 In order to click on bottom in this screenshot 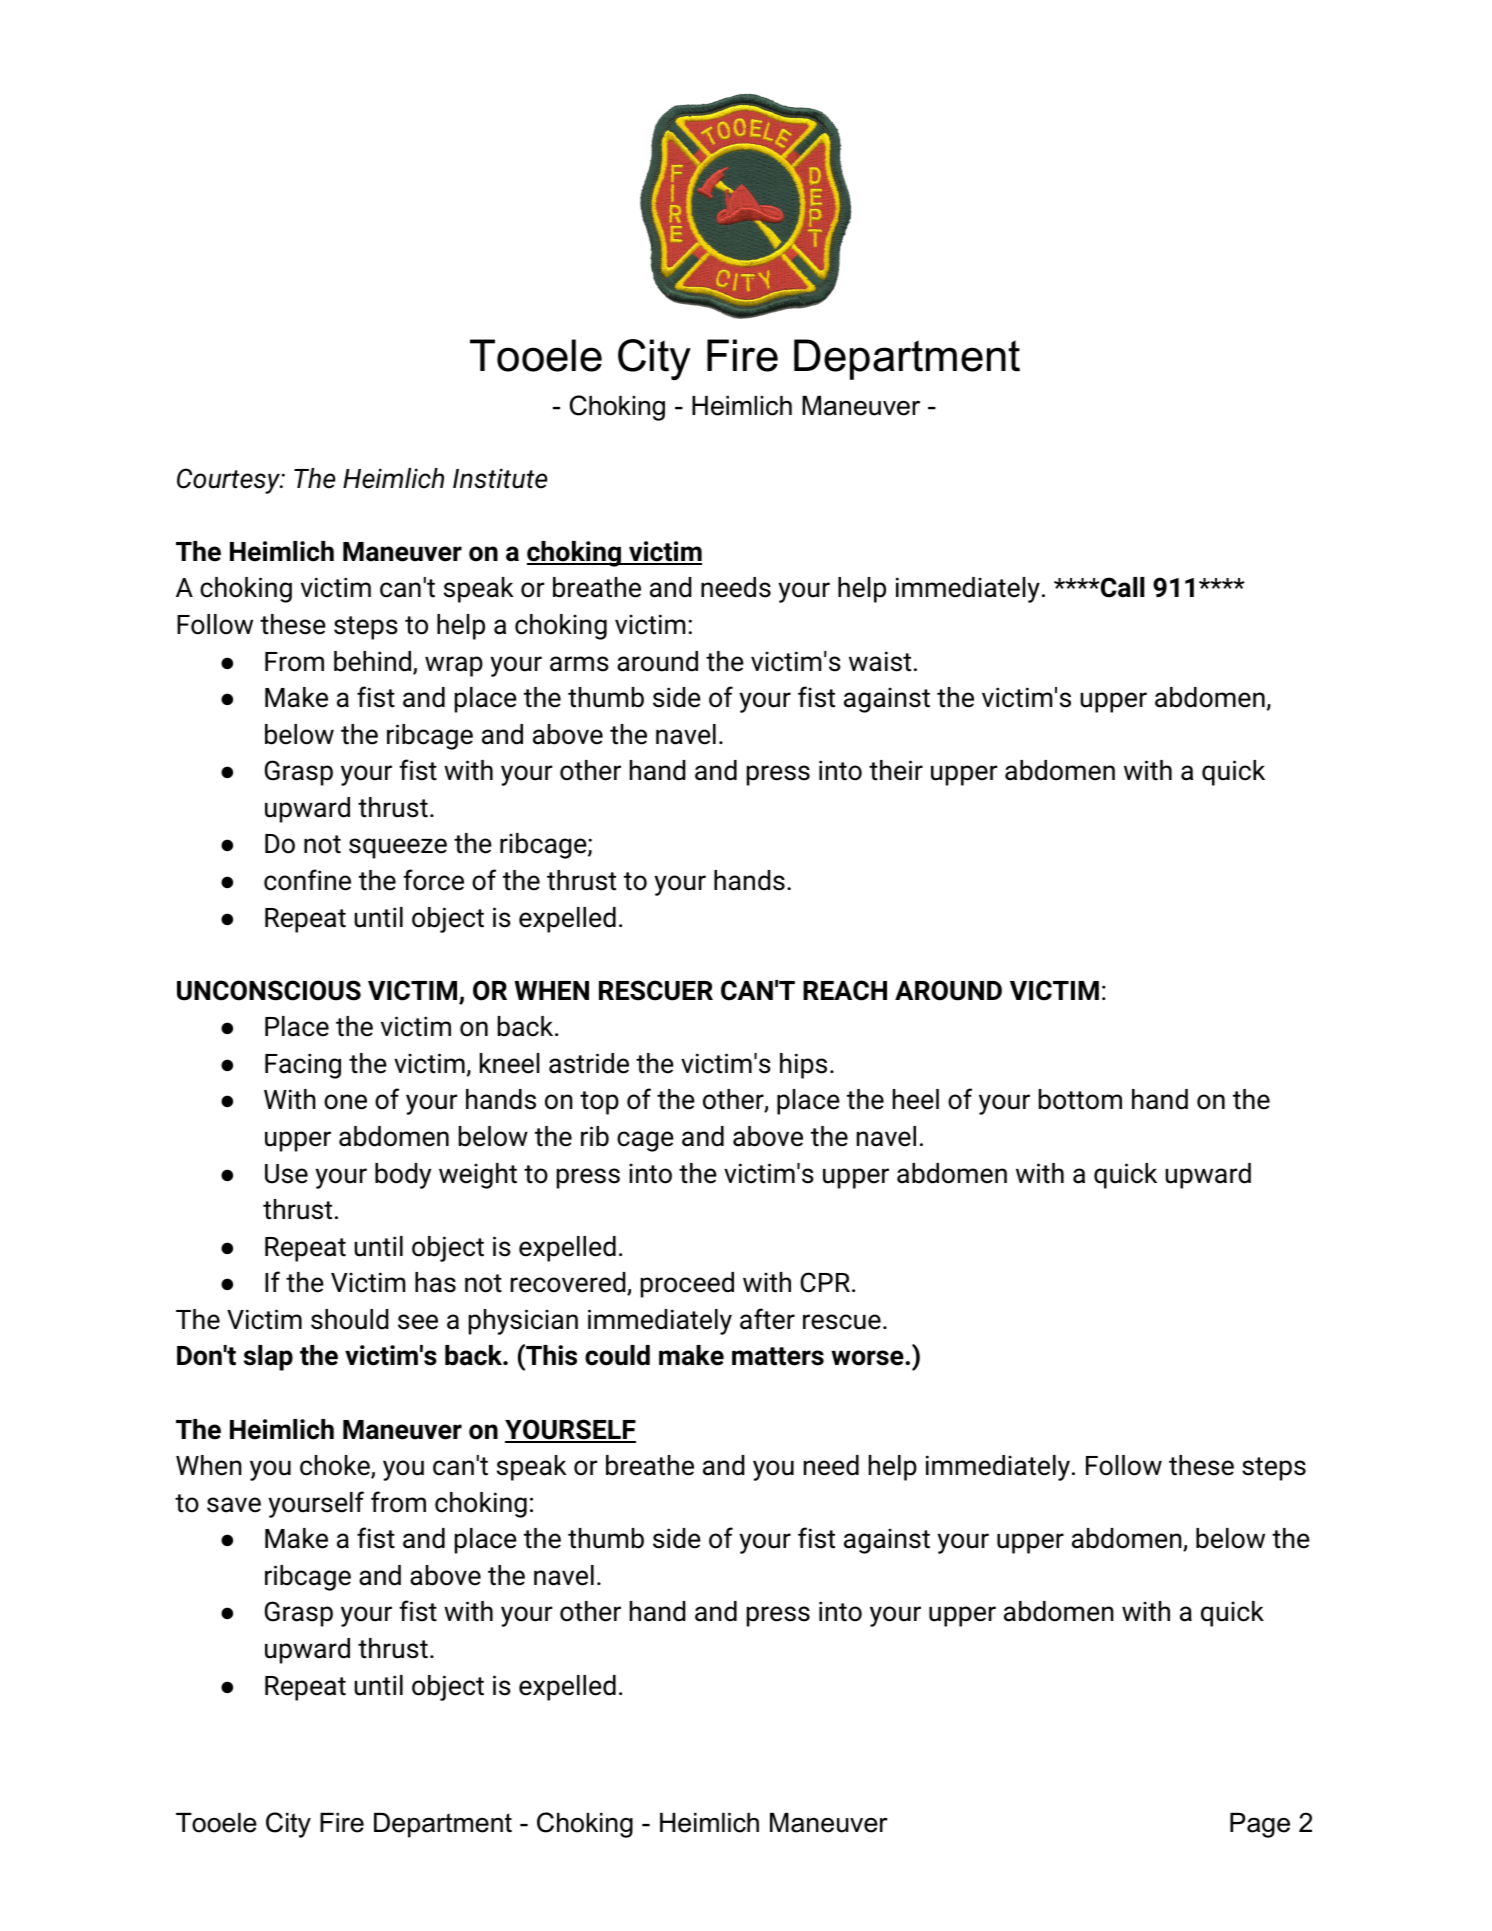, I will do `click(1080, 1099)`.
